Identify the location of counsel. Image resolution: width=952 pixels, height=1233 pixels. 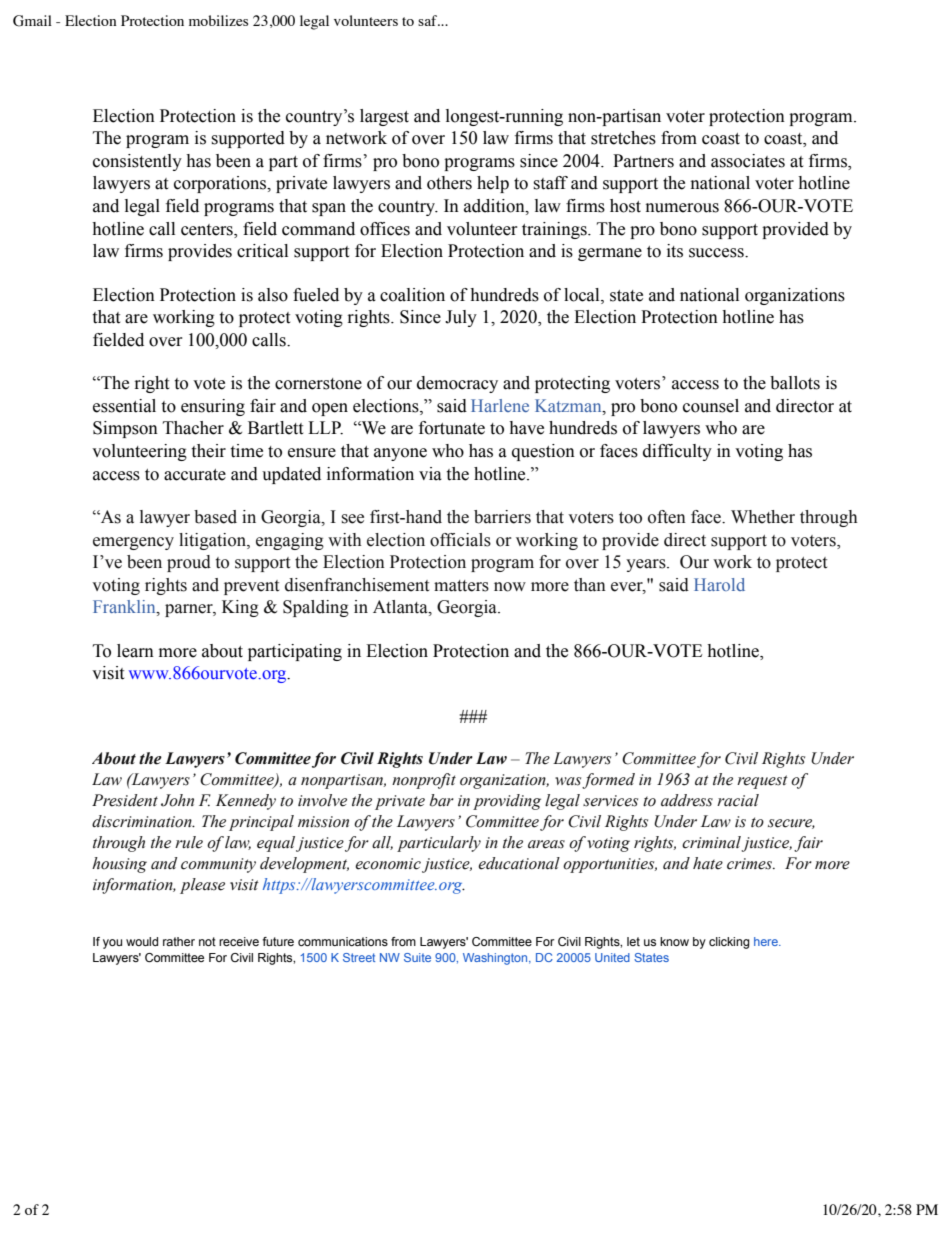
(711, 406).
